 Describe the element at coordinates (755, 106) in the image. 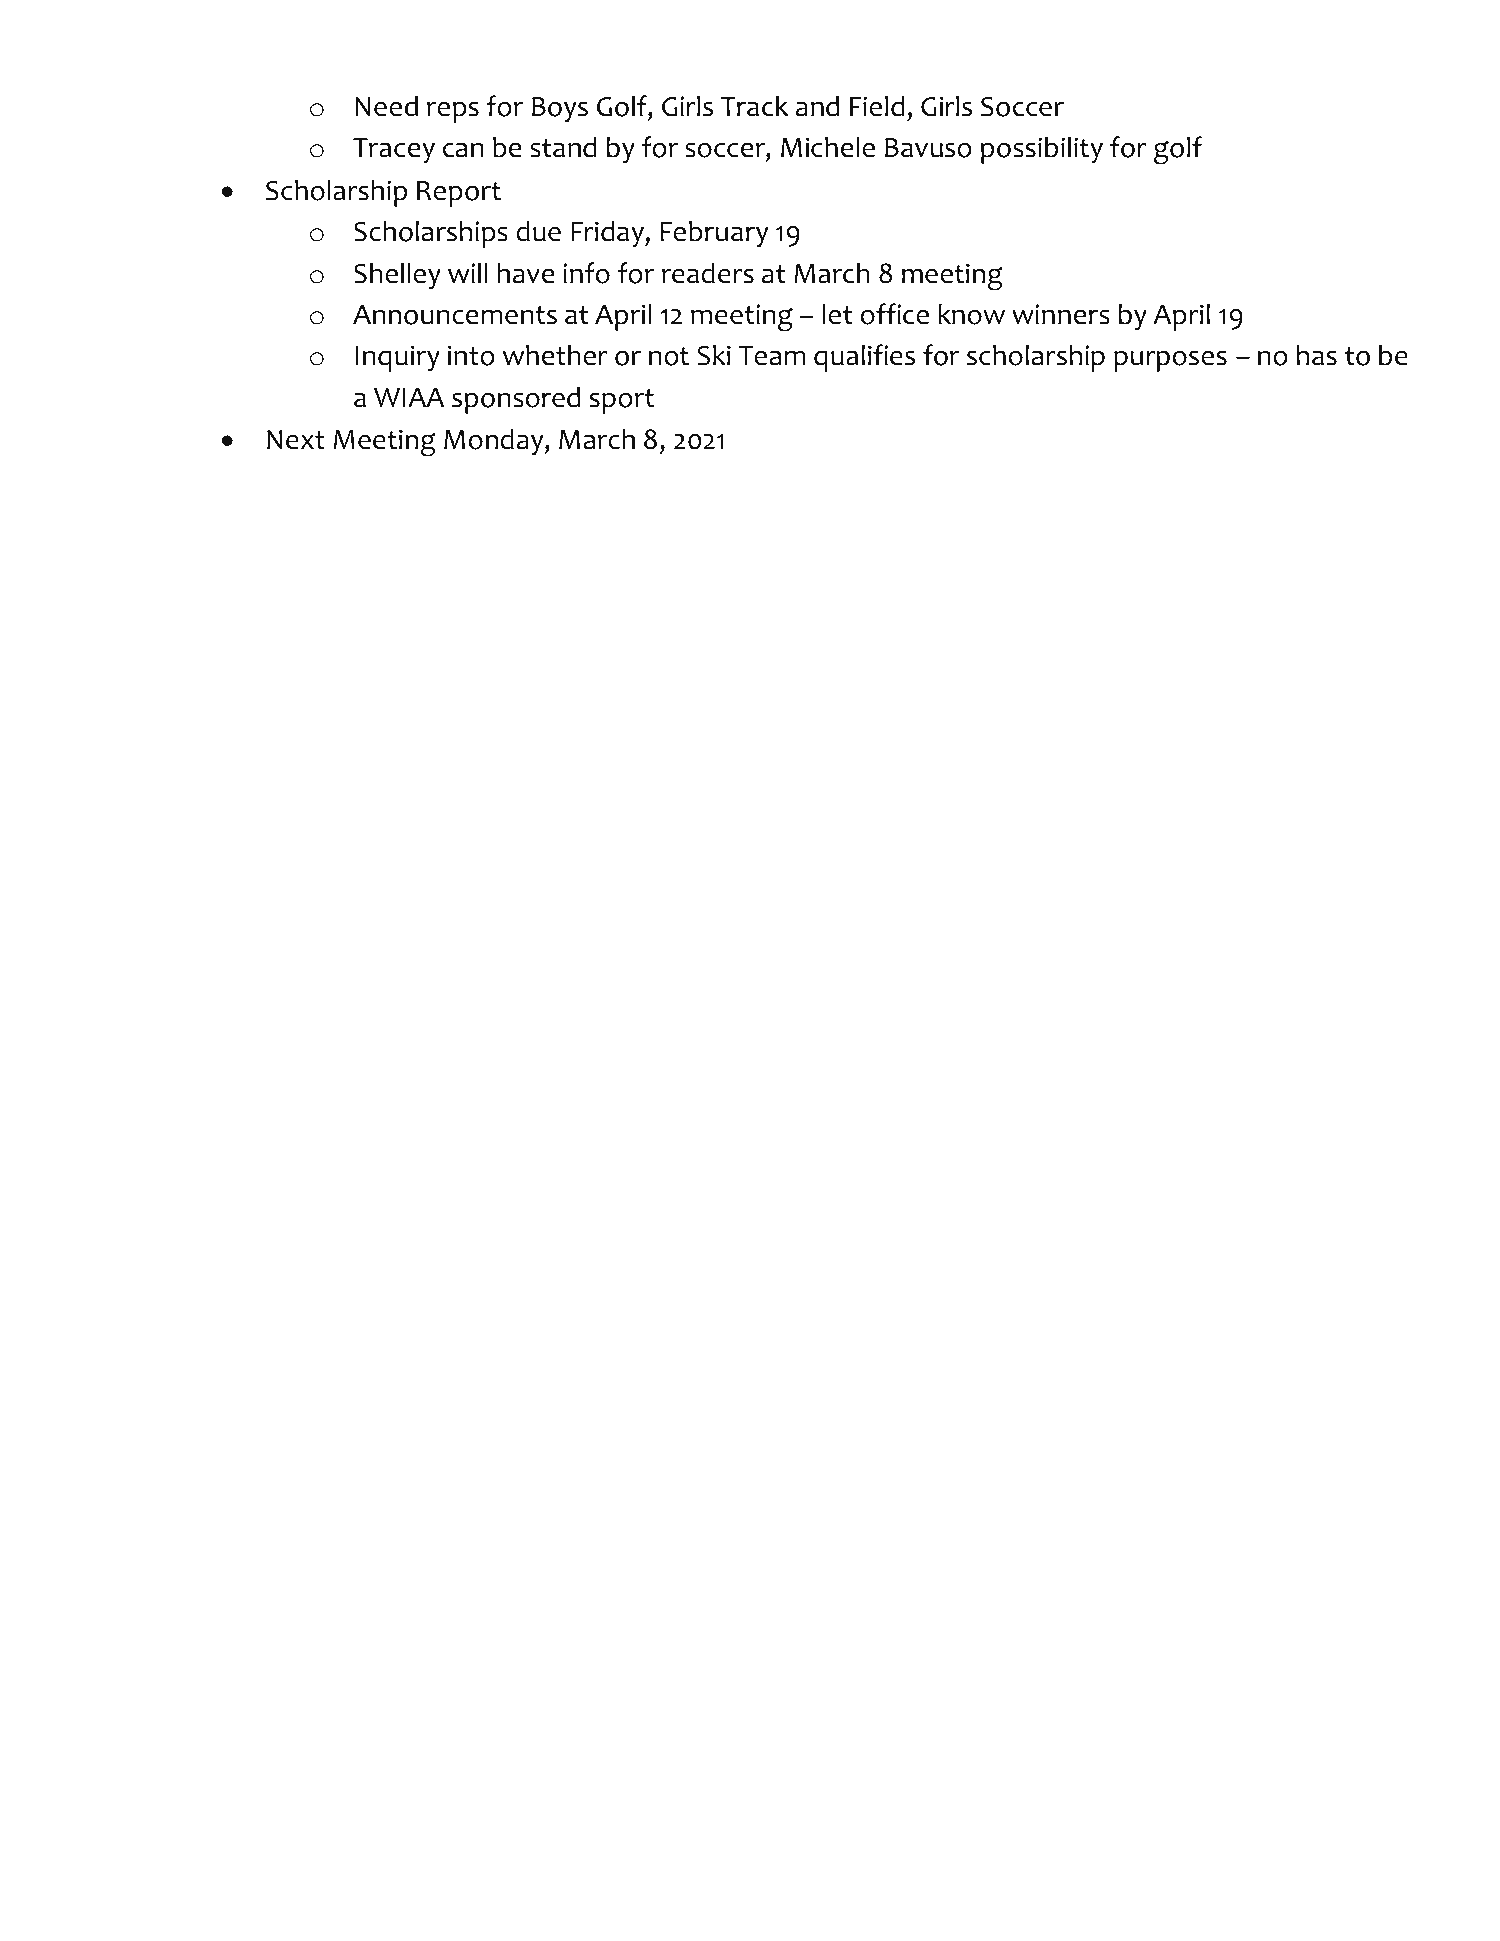

I see `Track` at that location.
